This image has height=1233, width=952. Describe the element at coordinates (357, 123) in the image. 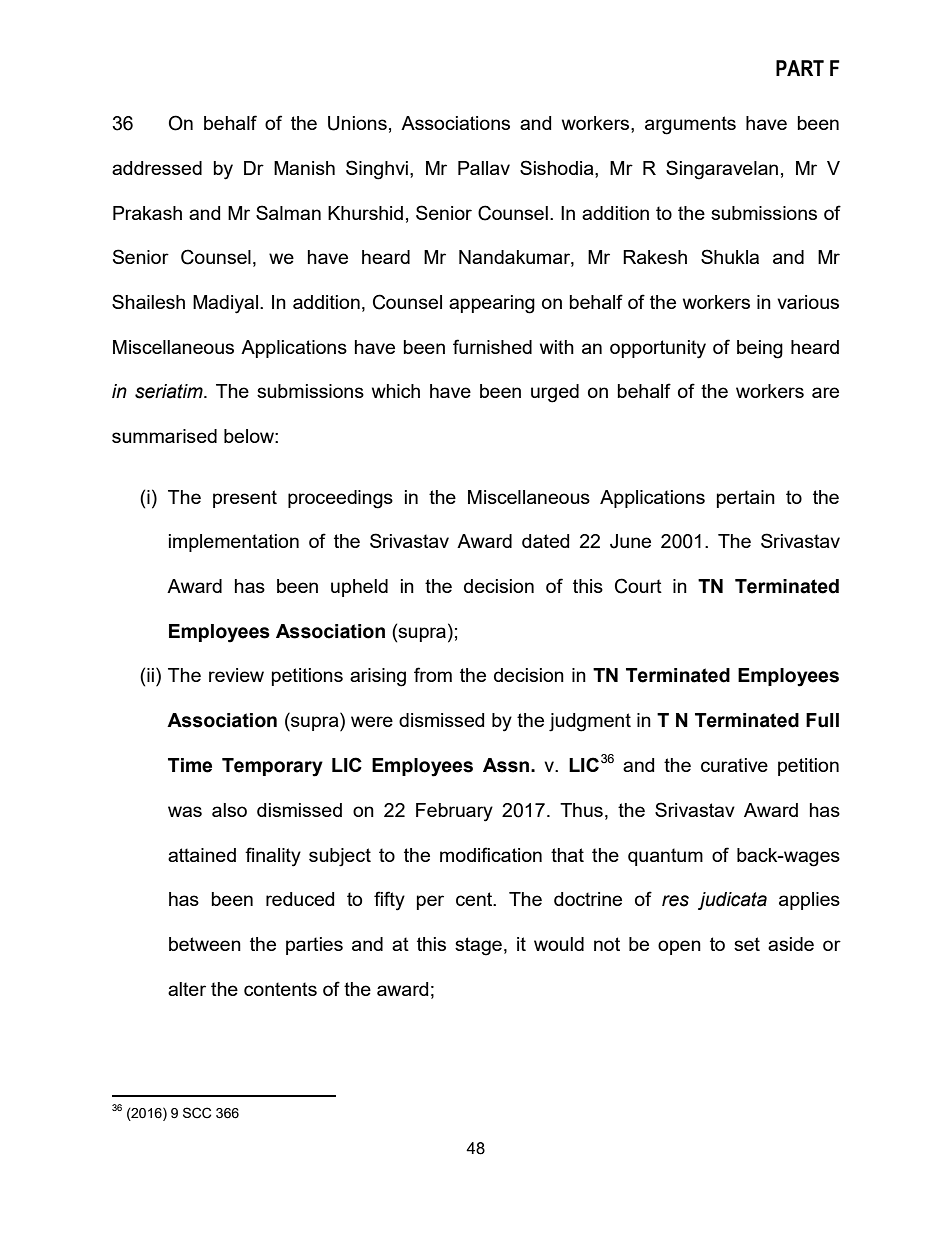

I see `Unions` at that location.
